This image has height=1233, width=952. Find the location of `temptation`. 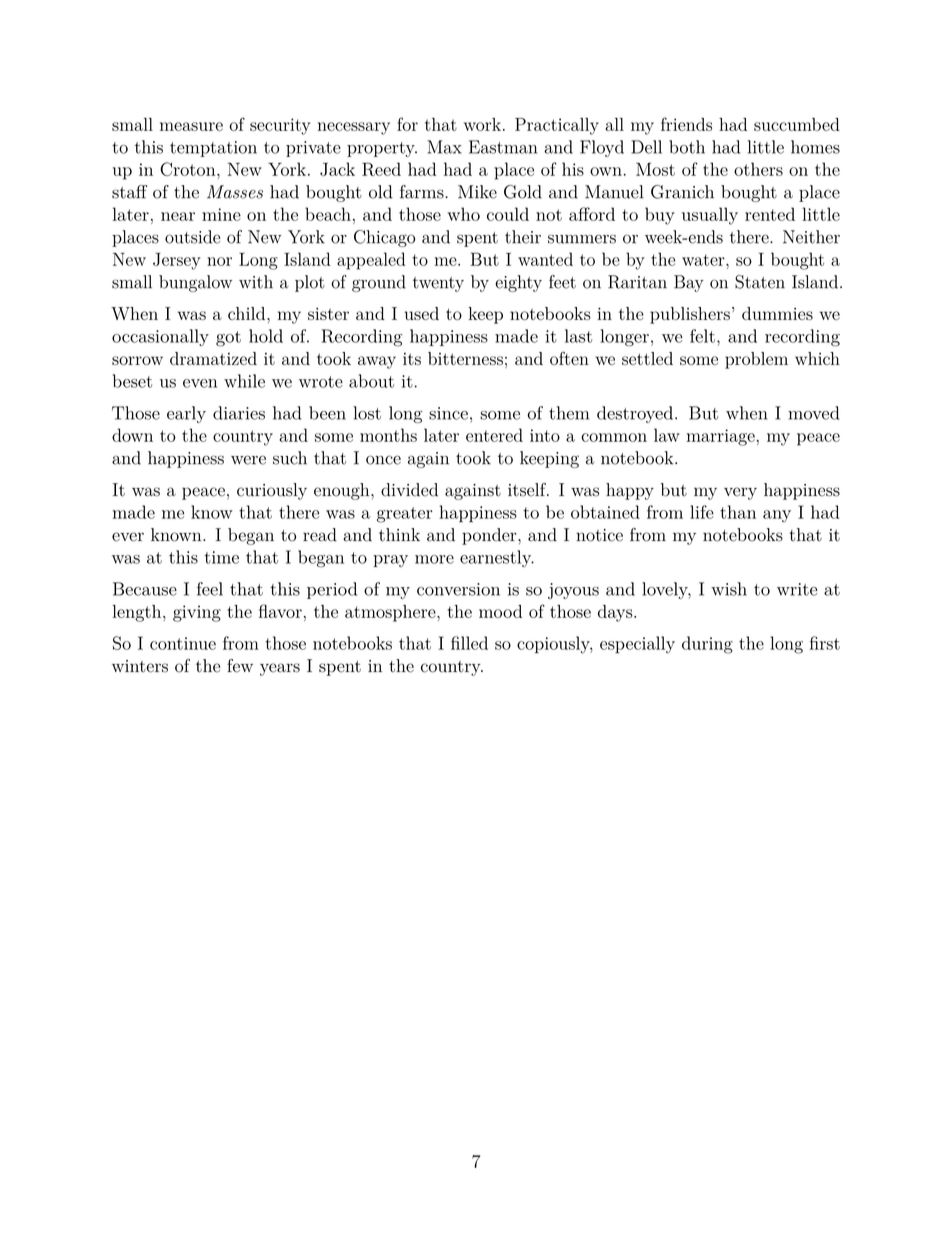

temptation is located at coordinates (213, 149).
